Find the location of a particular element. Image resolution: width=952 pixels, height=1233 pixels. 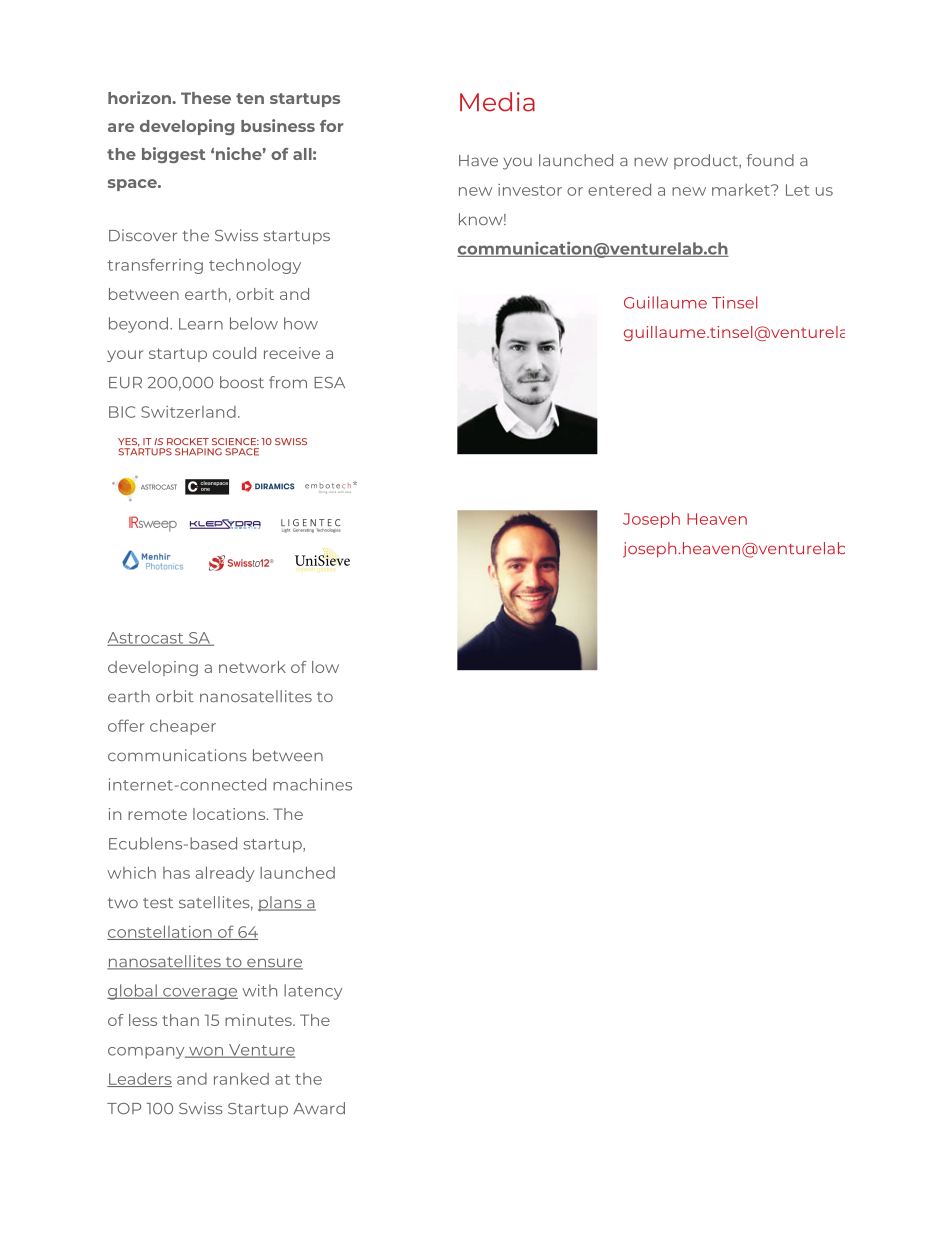

plans is located at coordinates (281, 903).
